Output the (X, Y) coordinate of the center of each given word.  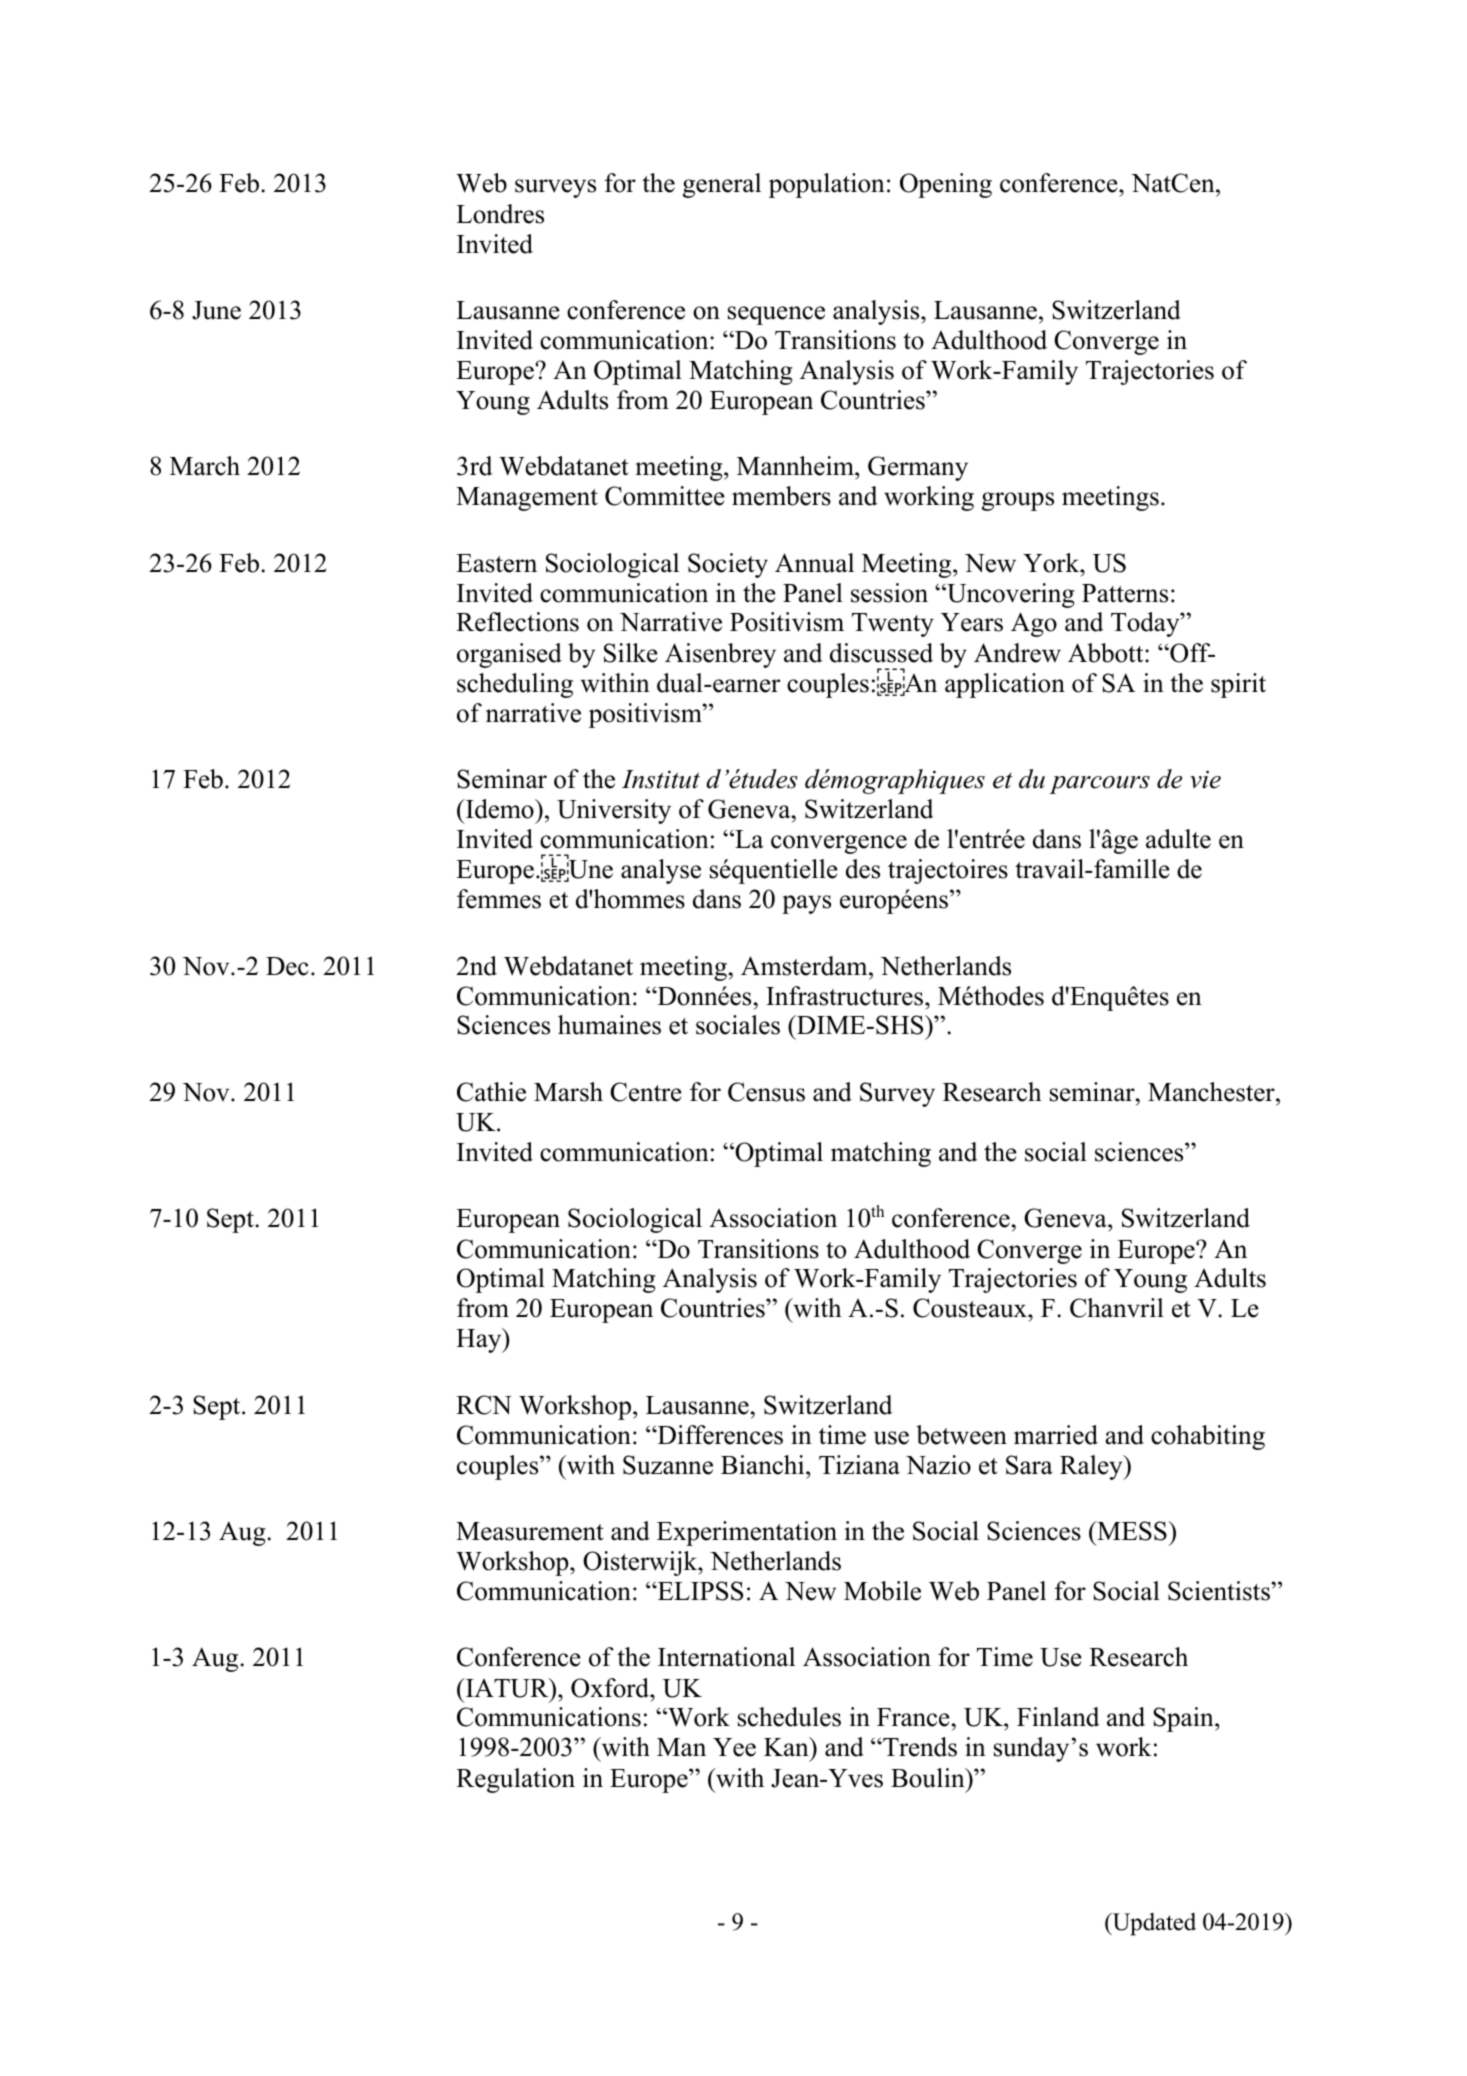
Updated (1153, 1924)
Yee (734, 1747)
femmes (499, 899)
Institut (661, 779)
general (722, 185)
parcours (1099, 785)
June (216, 310)
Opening (946, 185)
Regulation (515, 1780)
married (1056, 1435)
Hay (480, 1340)
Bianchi (764, 1465)
